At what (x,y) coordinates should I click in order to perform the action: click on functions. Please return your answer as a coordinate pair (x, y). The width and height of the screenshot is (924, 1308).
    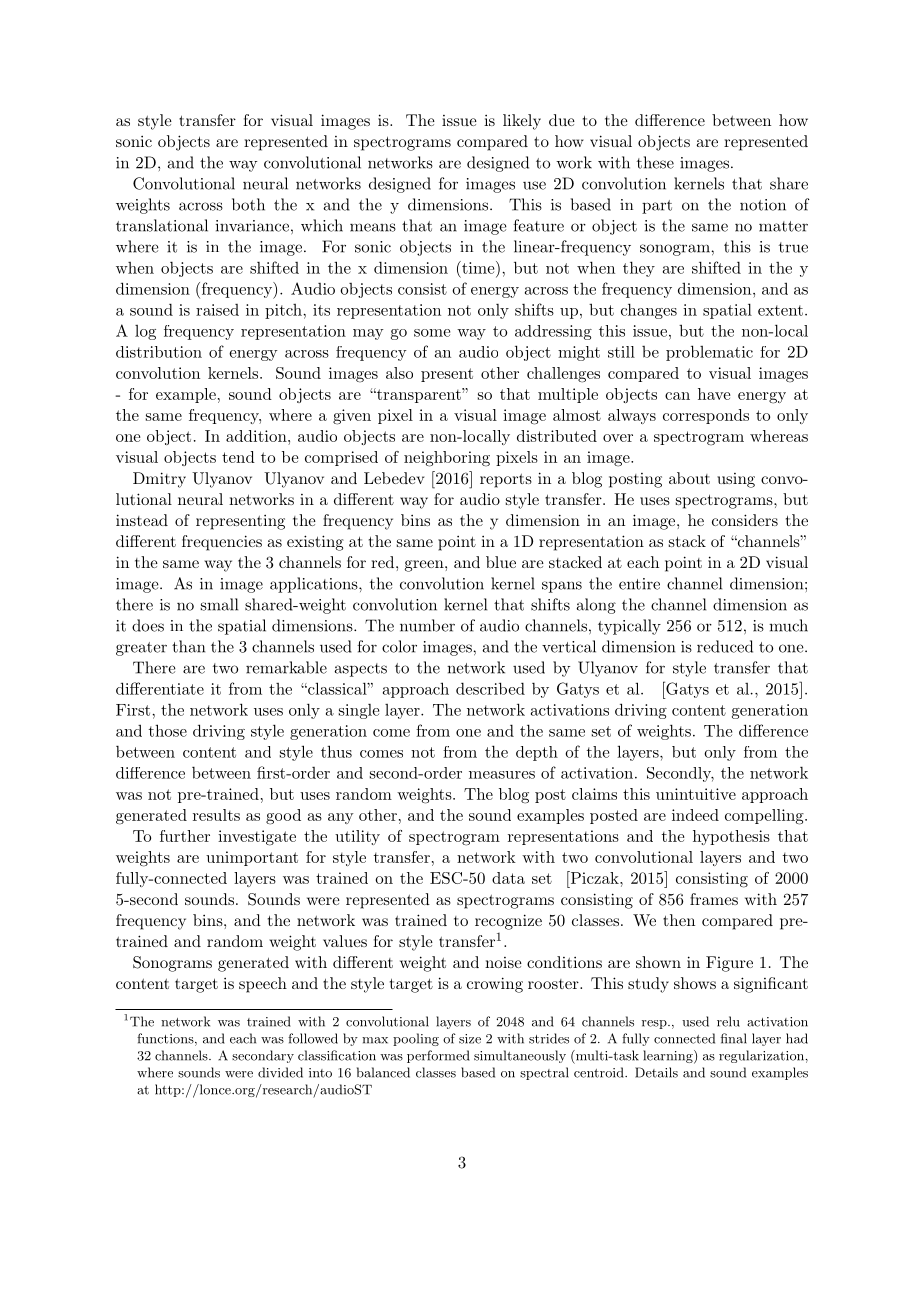
    Looking at the image, I should click on (166, 1039).
